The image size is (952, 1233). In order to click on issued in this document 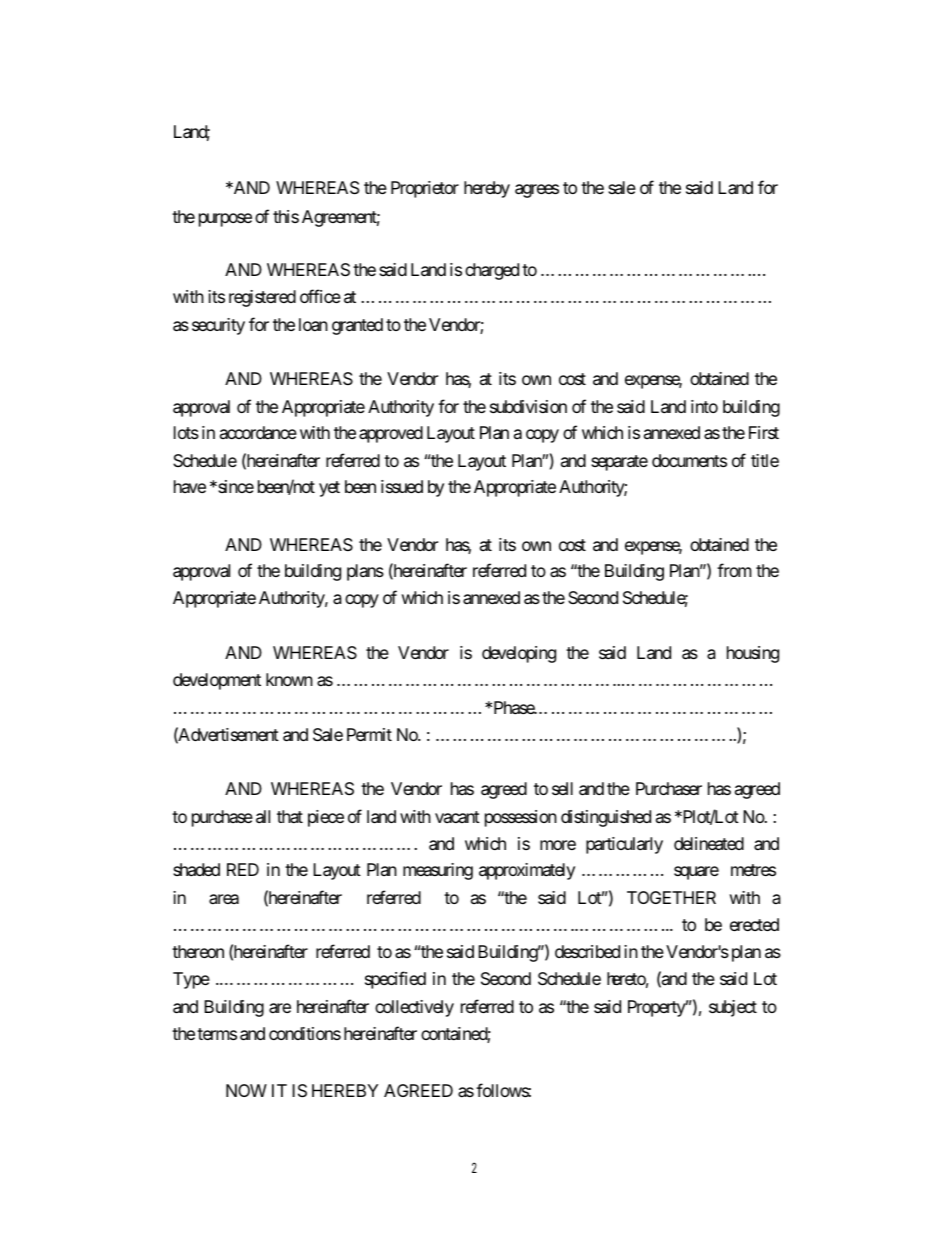, I will do `click(402, 486)`.
